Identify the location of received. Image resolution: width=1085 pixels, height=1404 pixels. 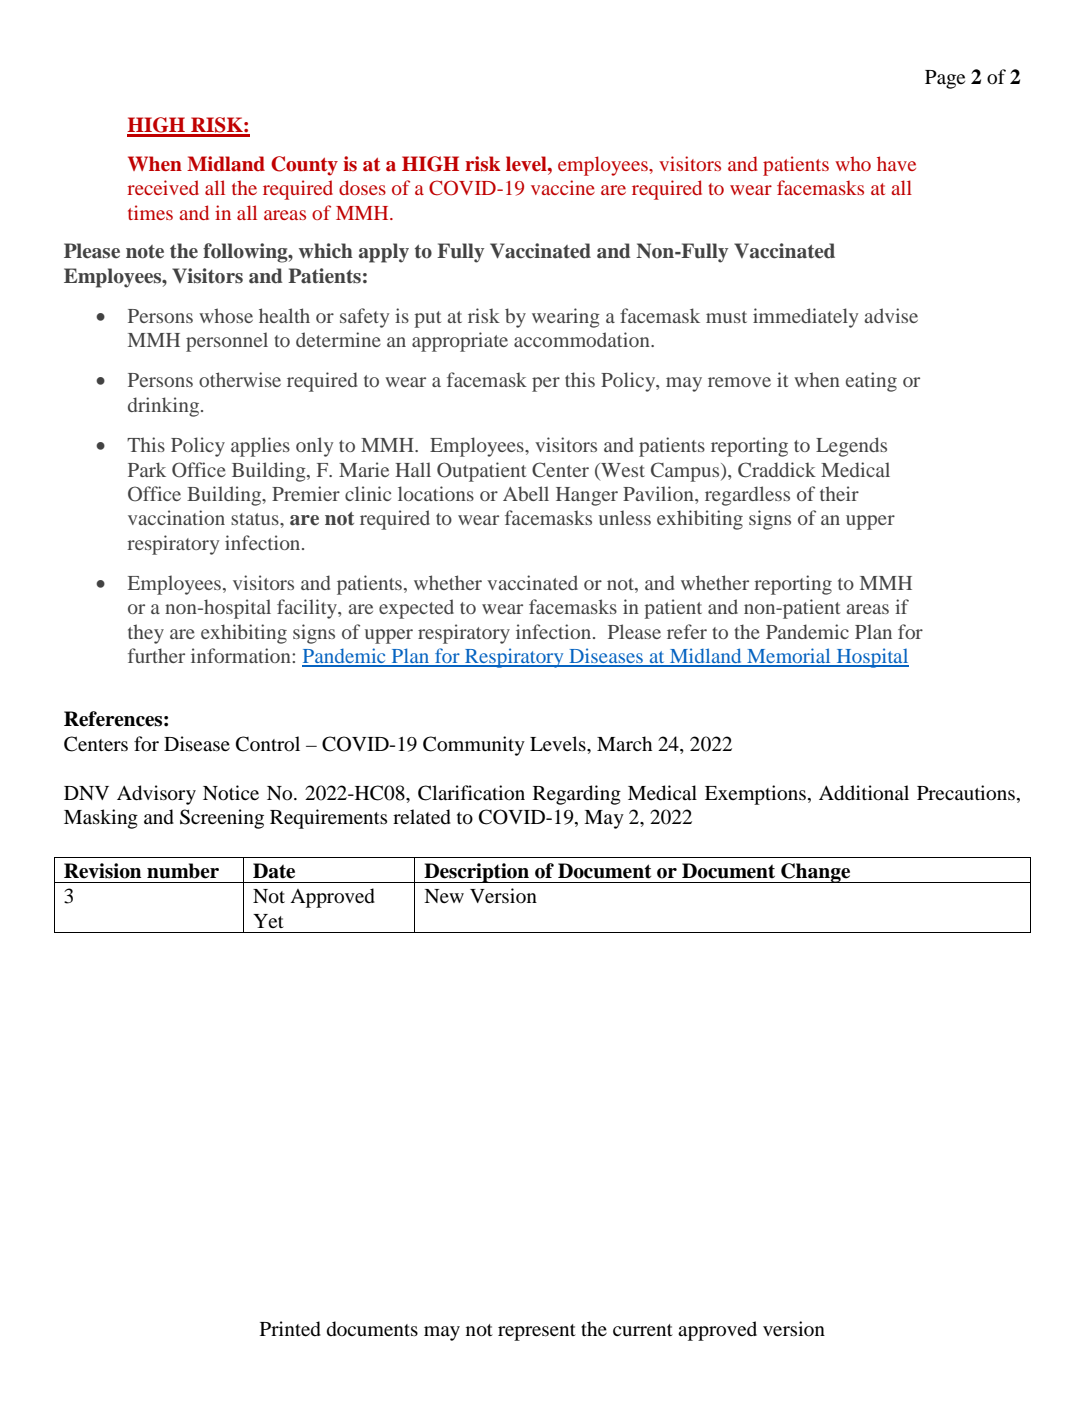
(163, 187).
